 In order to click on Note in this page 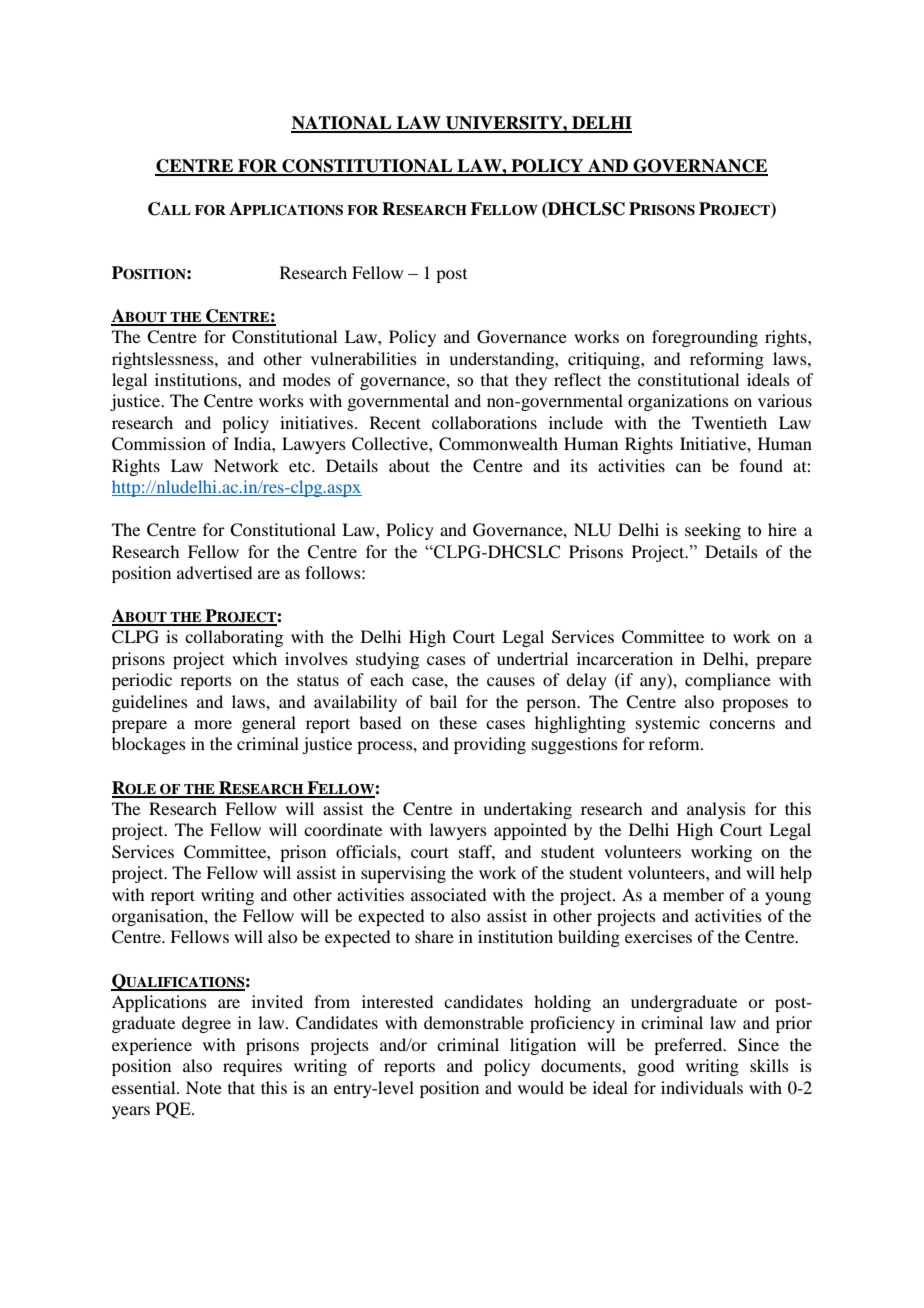, I will do `click(204, 1087)`.
